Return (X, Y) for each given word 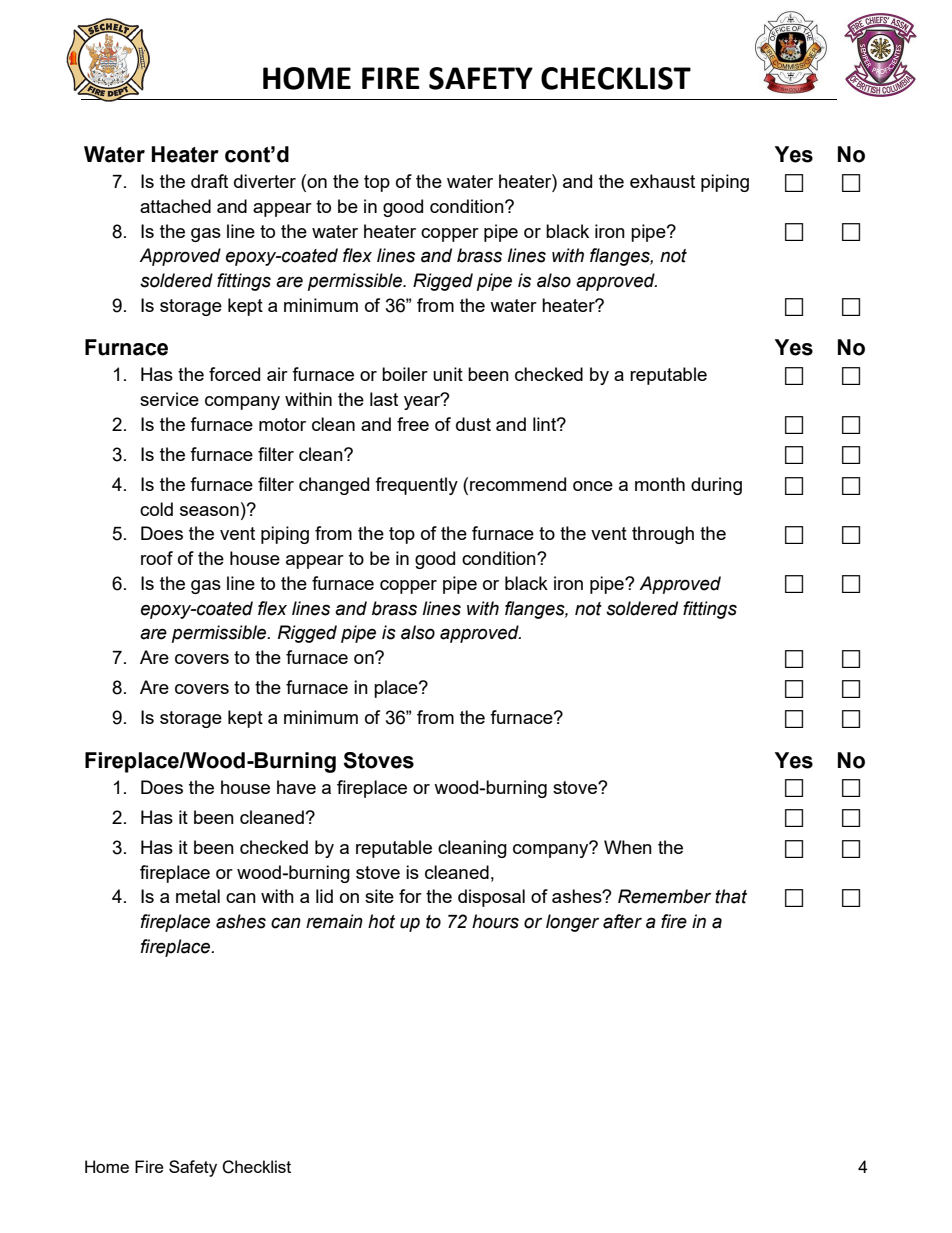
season (209, 511)
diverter (265, 181)
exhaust (662, 181)
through (663, 535)
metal (198, 896)
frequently (416, 486)
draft (209, 181)
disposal (491, 898)
